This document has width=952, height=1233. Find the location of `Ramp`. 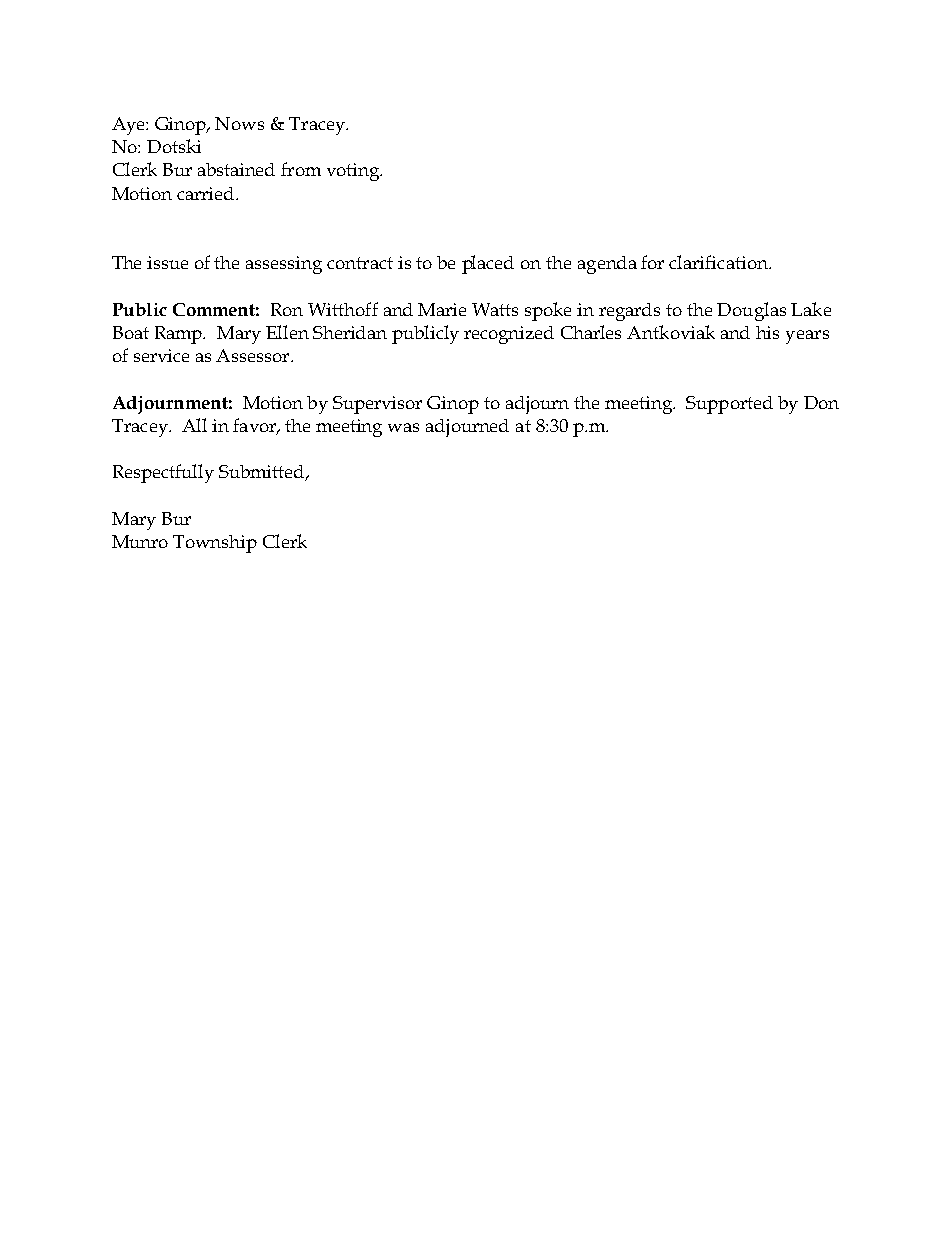

Ramp is located at coordinates (180, 335).
